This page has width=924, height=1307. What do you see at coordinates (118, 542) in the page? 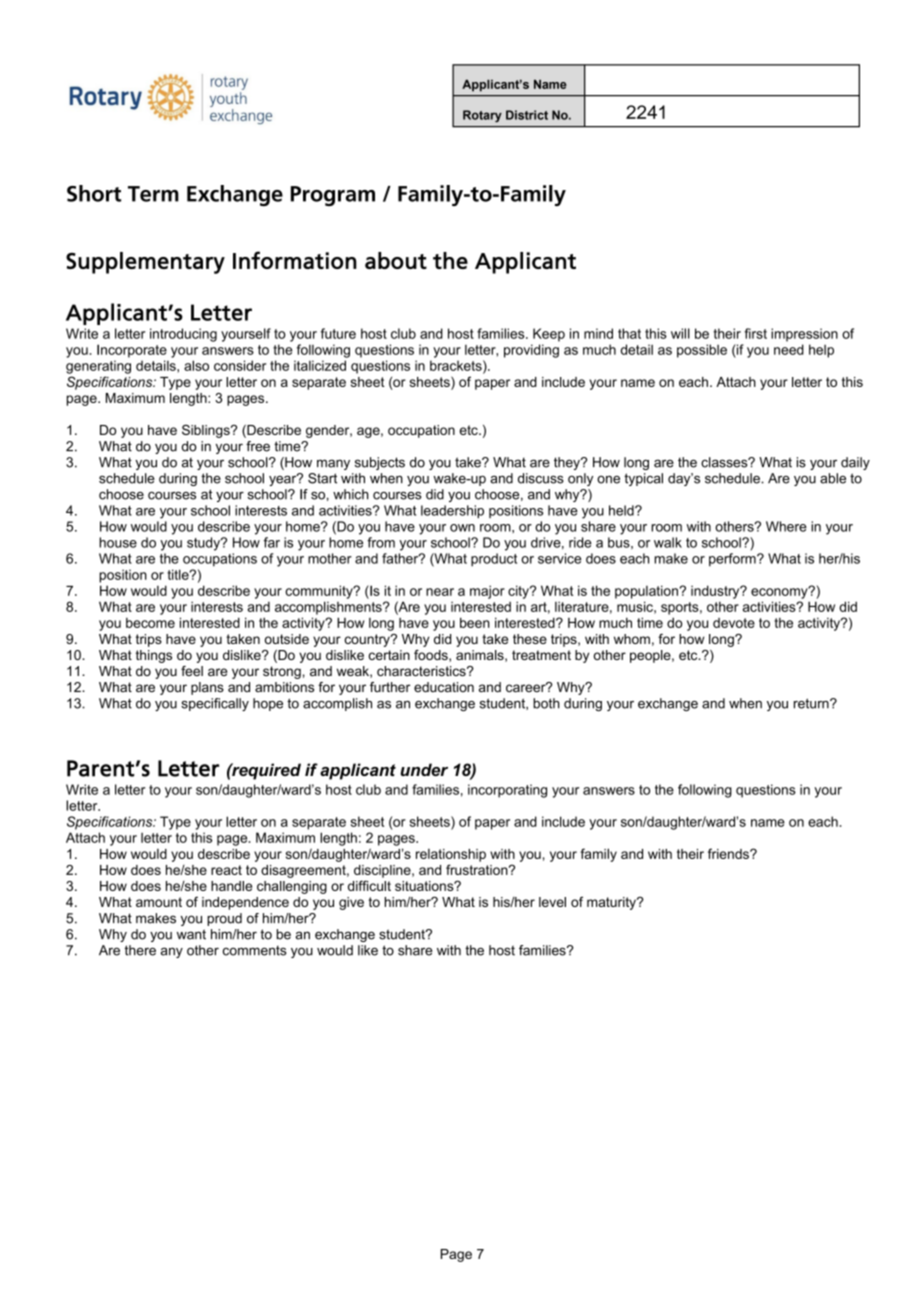
I see `house` at bounding box center [118, 542].
